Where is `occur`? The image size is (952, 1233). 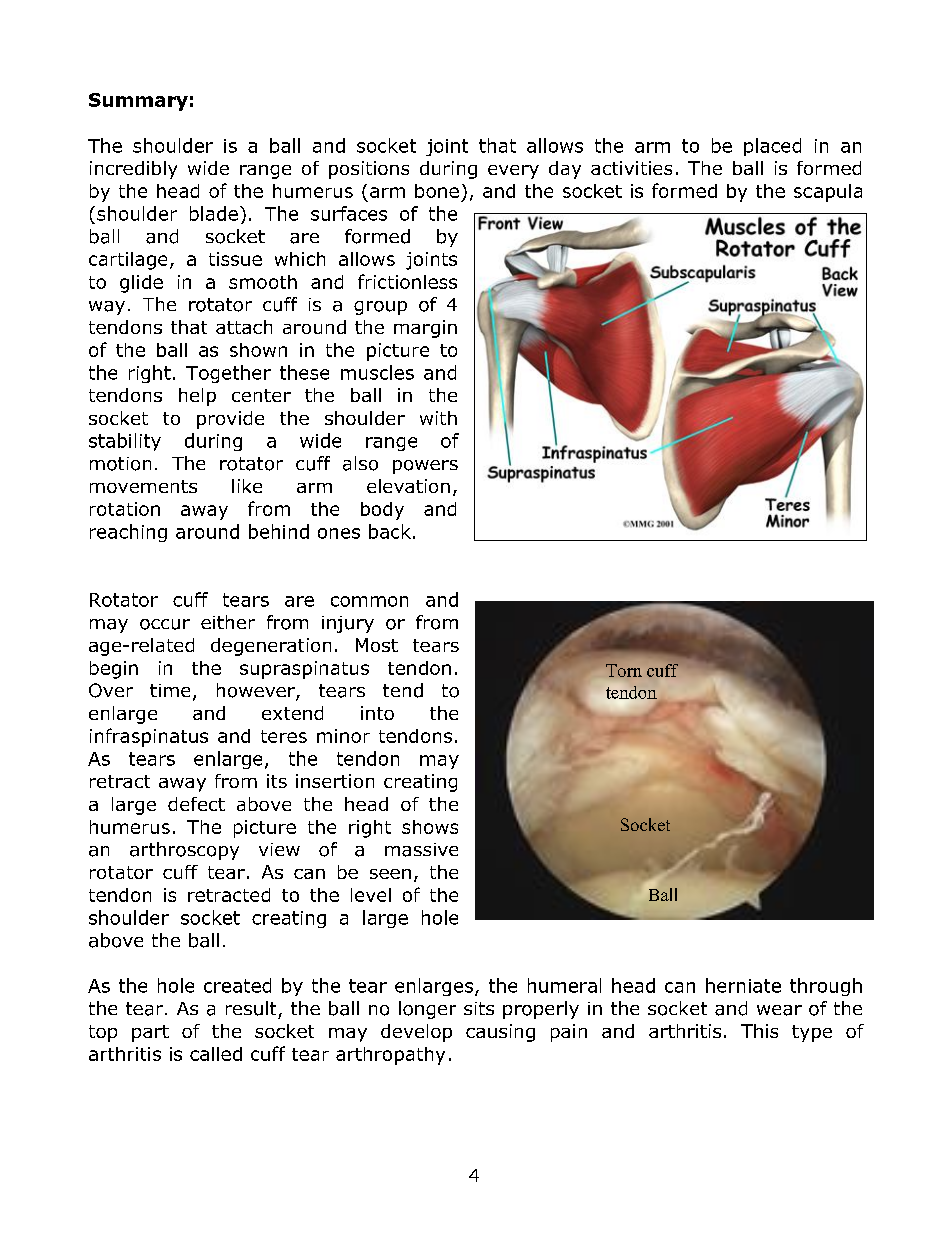 occur is located at coordinates (165, 624).
